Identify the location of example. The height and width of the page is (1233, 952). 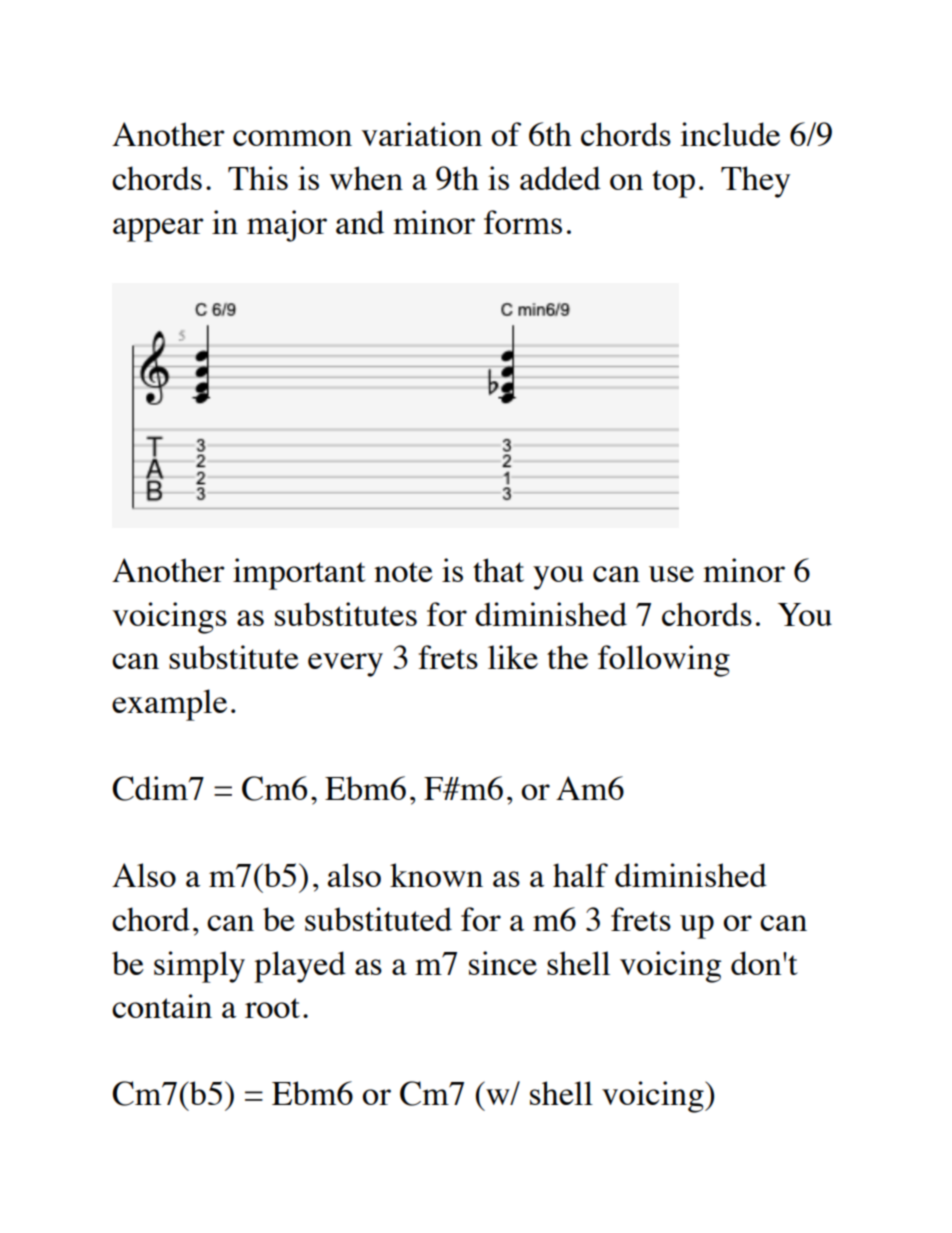
(169, 705).
